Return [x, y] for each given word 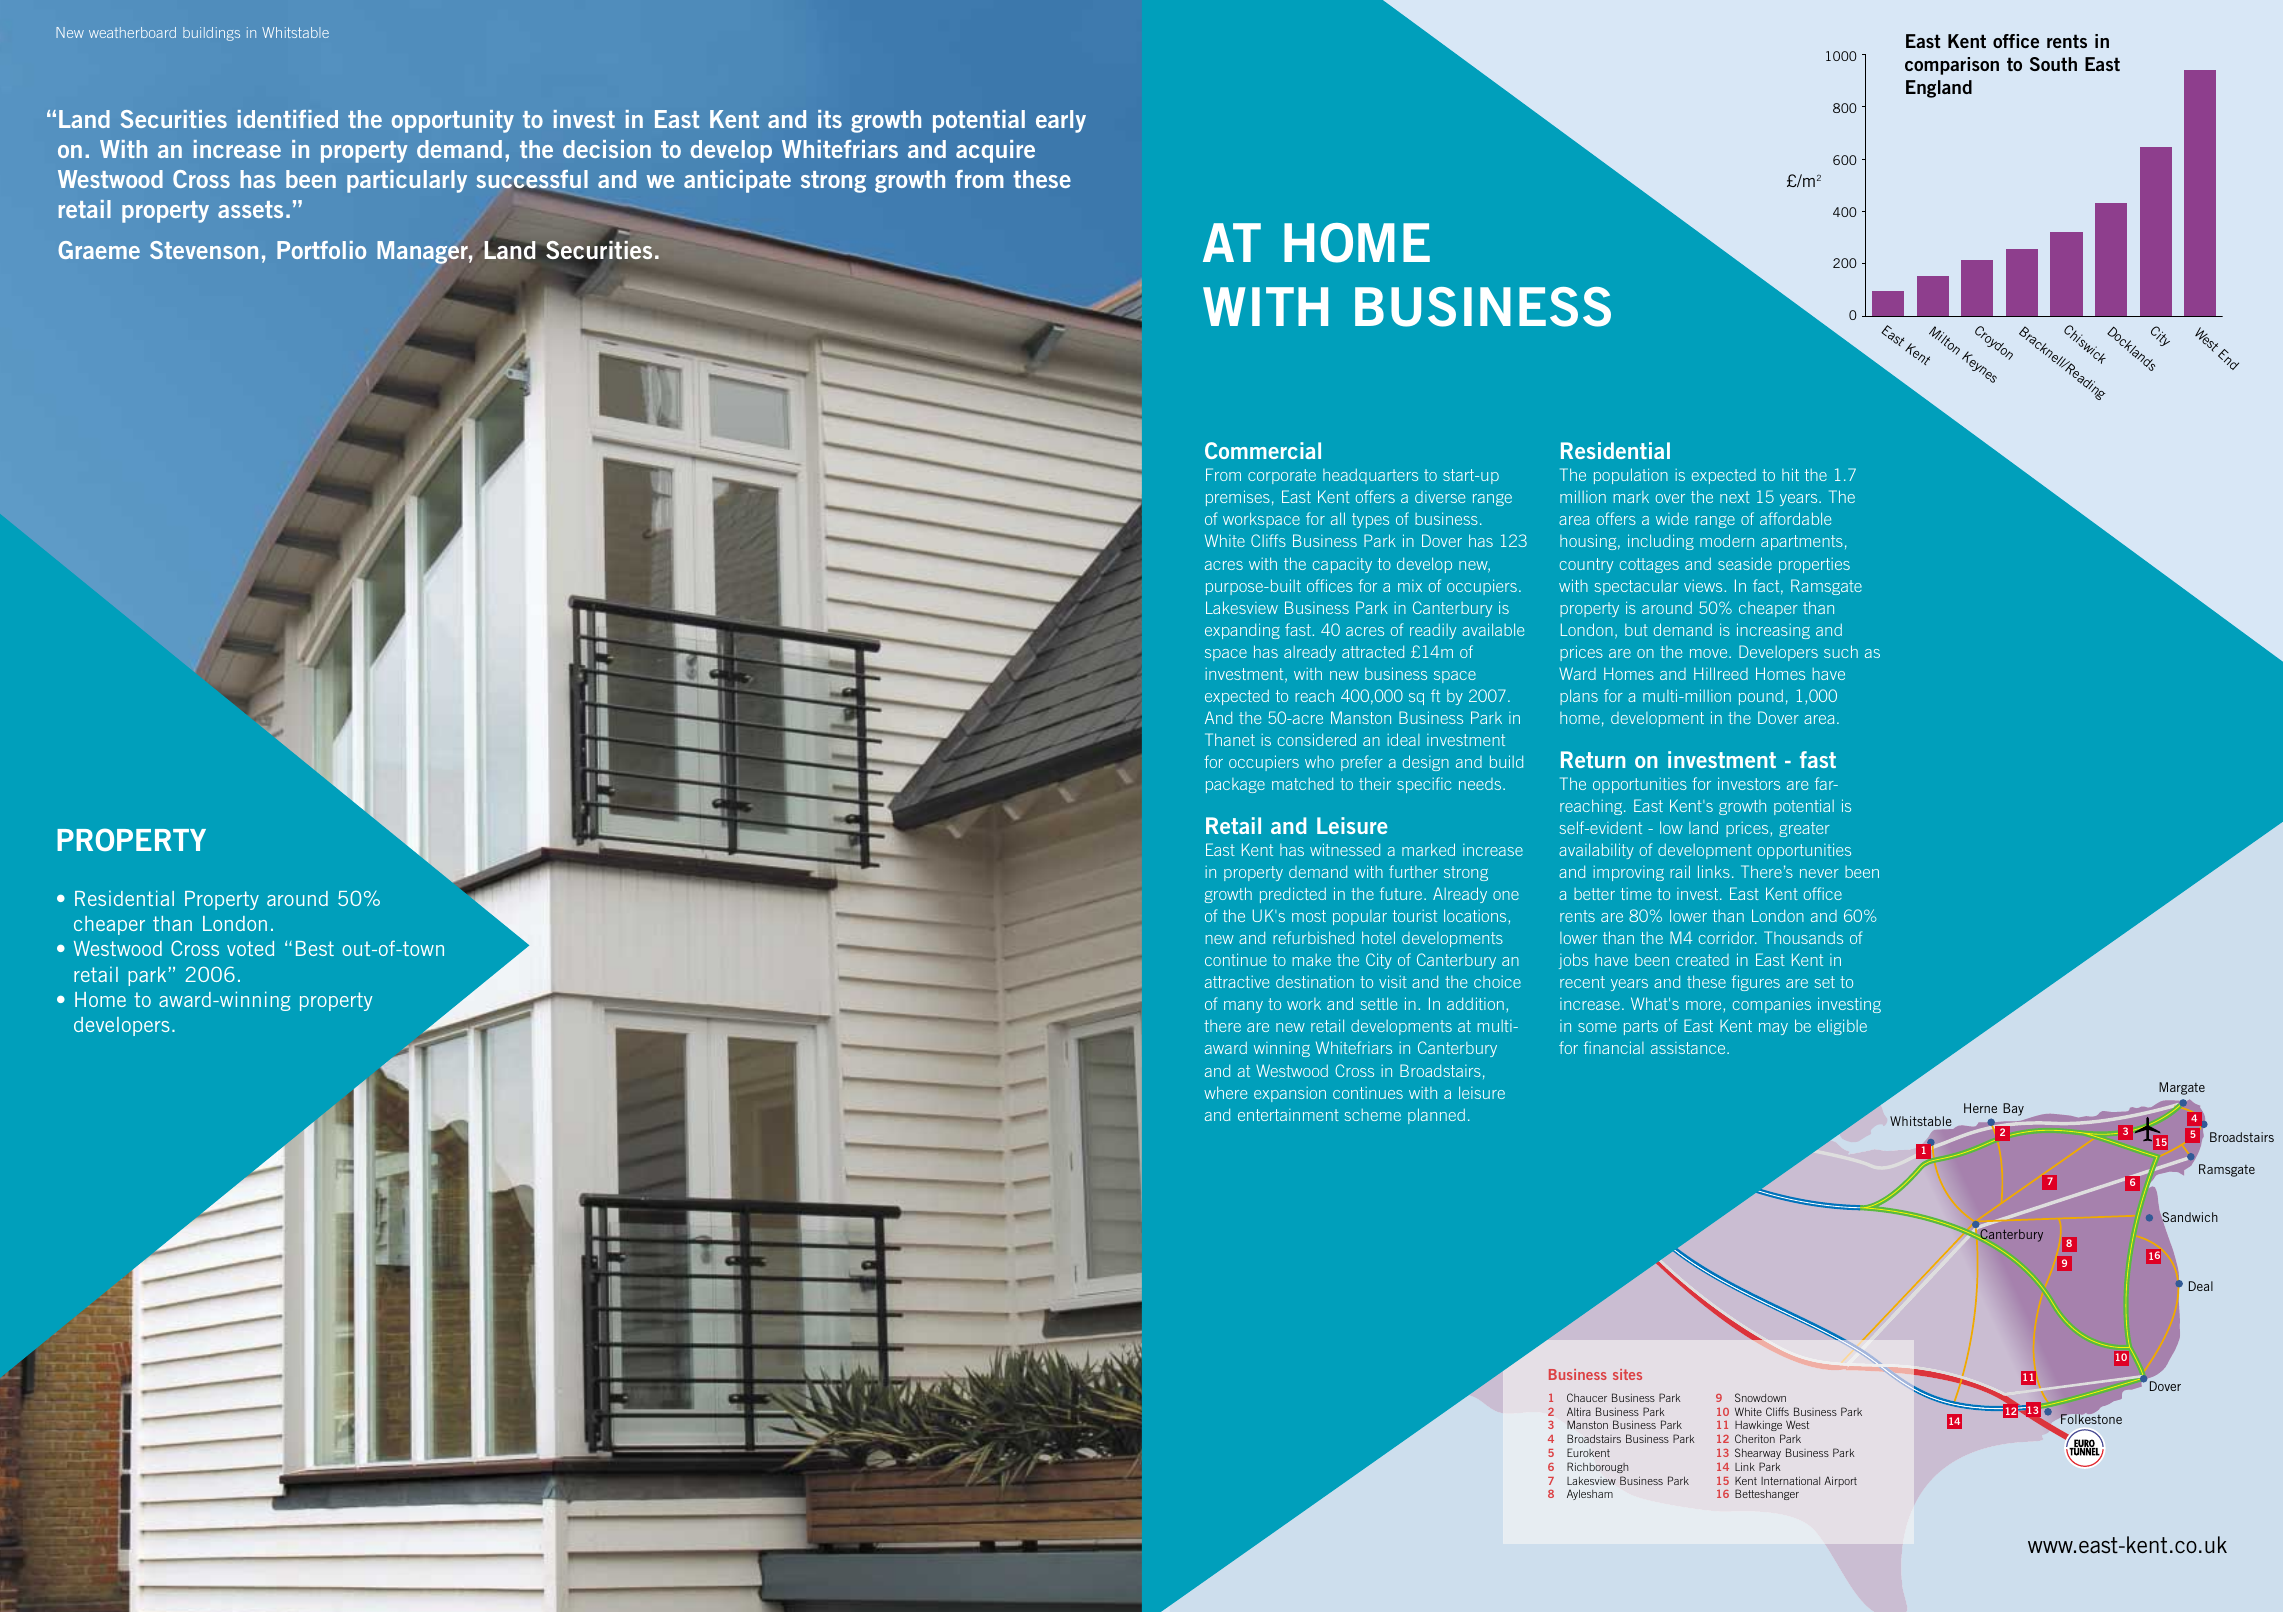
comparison [1952, 66]
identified [288, 119]
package [1235, 785]
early [1061, 121]
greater [1804, 829]
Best [315, 948]
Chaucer [1587, 1397]
